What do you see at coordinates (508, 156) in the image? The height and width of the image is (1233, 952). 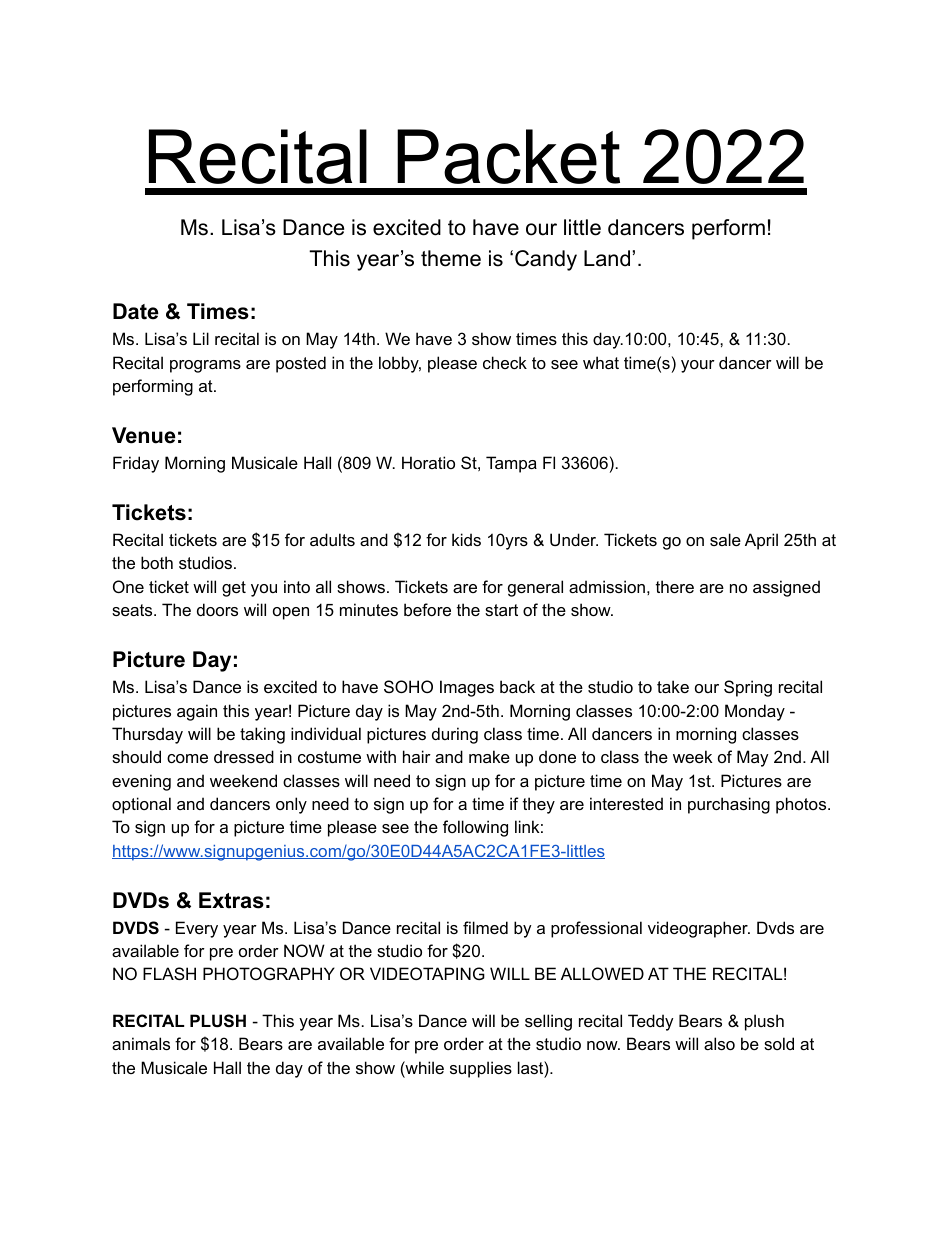 I see `Packet` at bounding box center [508, 156].
